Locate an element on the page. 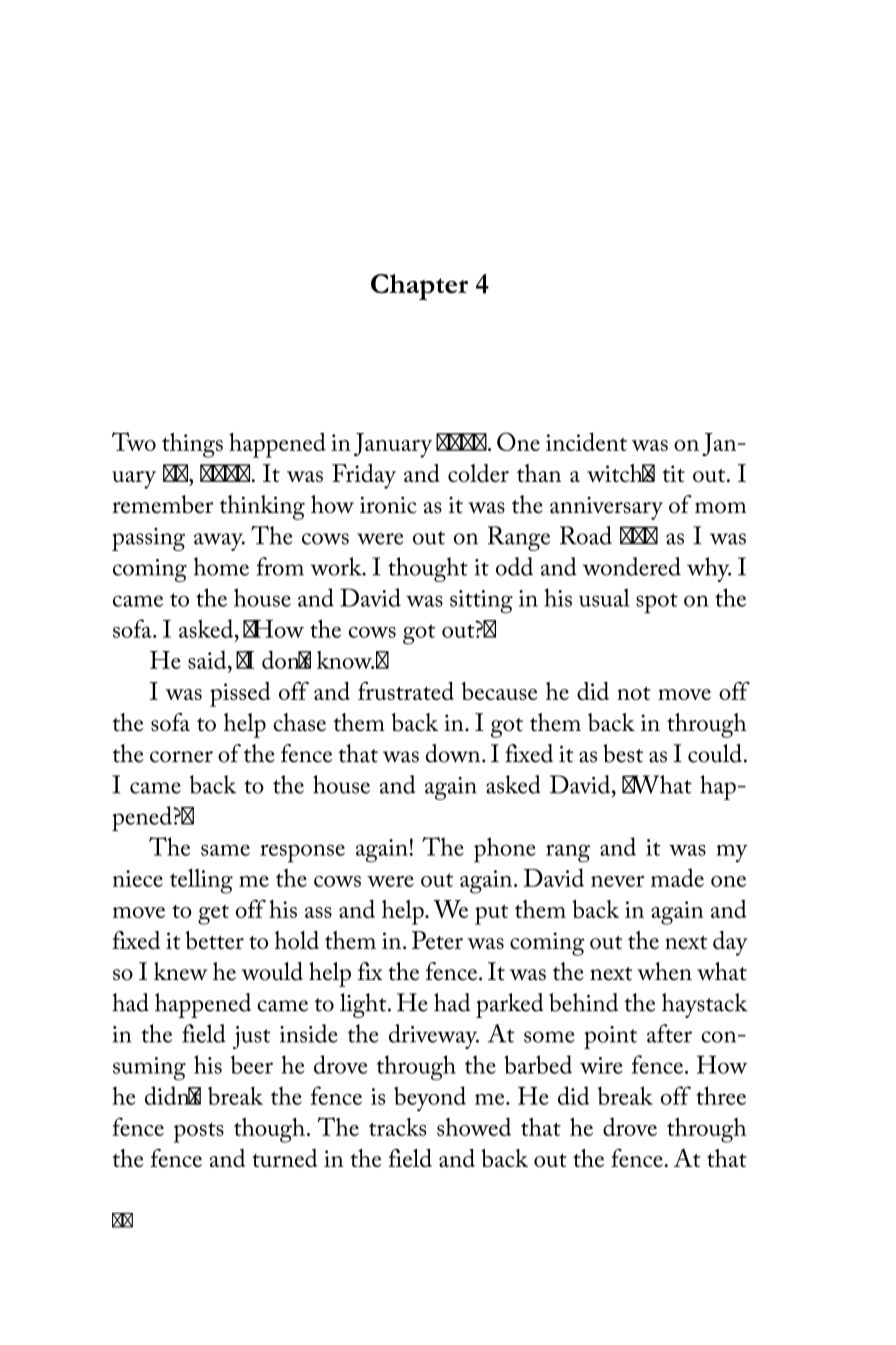 The image size is (896, 1345). things is located at coordinates (192, 445).
